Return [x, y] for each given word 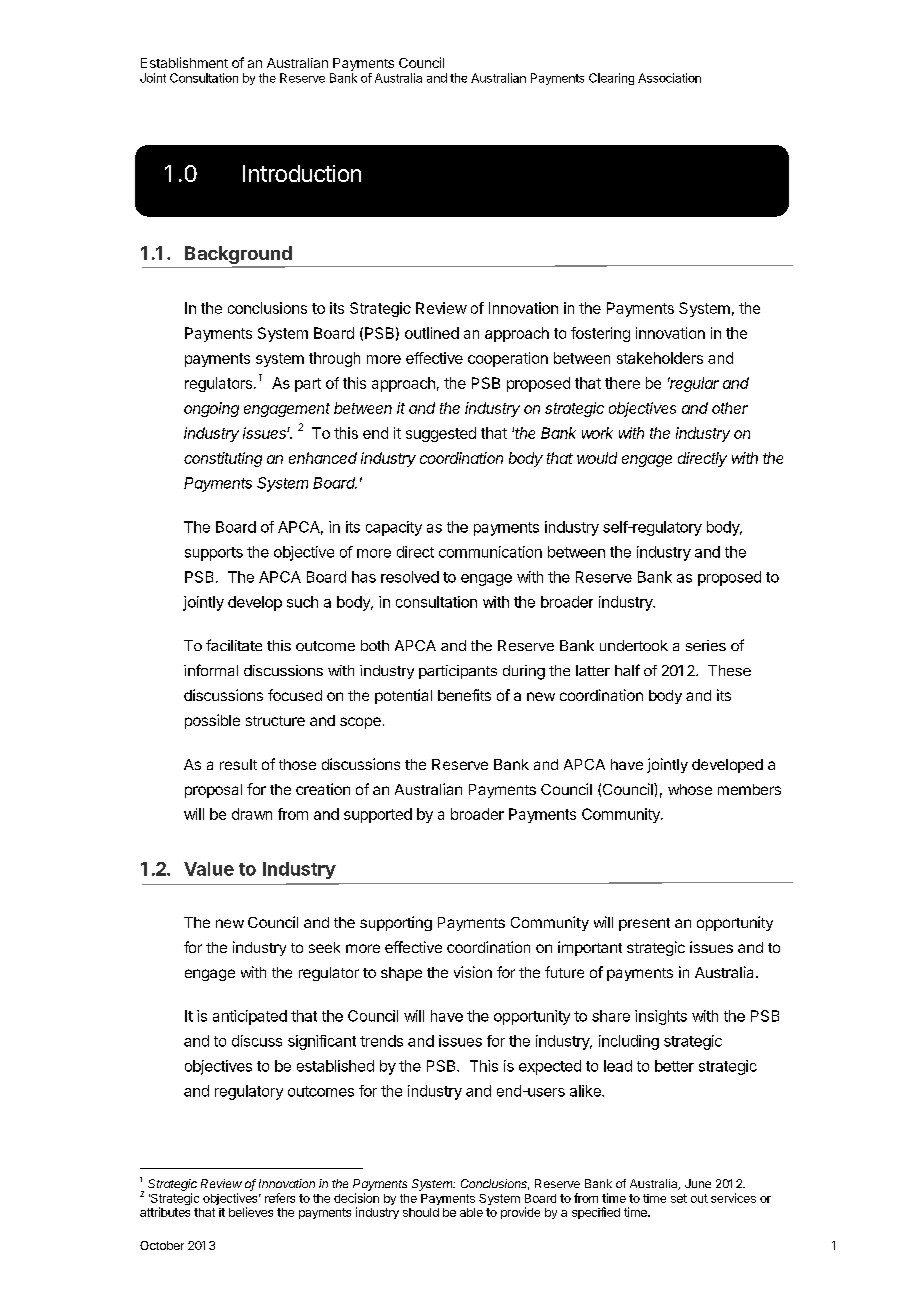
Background [239, 256]
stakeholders [660, 358]
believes [251, 1212]
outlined [432, 333]
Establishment [184, 62]
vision [473, 972]
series [706, 645]
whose [690, 789]
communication [490, 552]
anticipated [250, 1017]
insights [661, 1017]
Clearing [611, 79]
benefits [464, 695]
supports [214, 554]
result [238, 764]
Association [669, 78]
